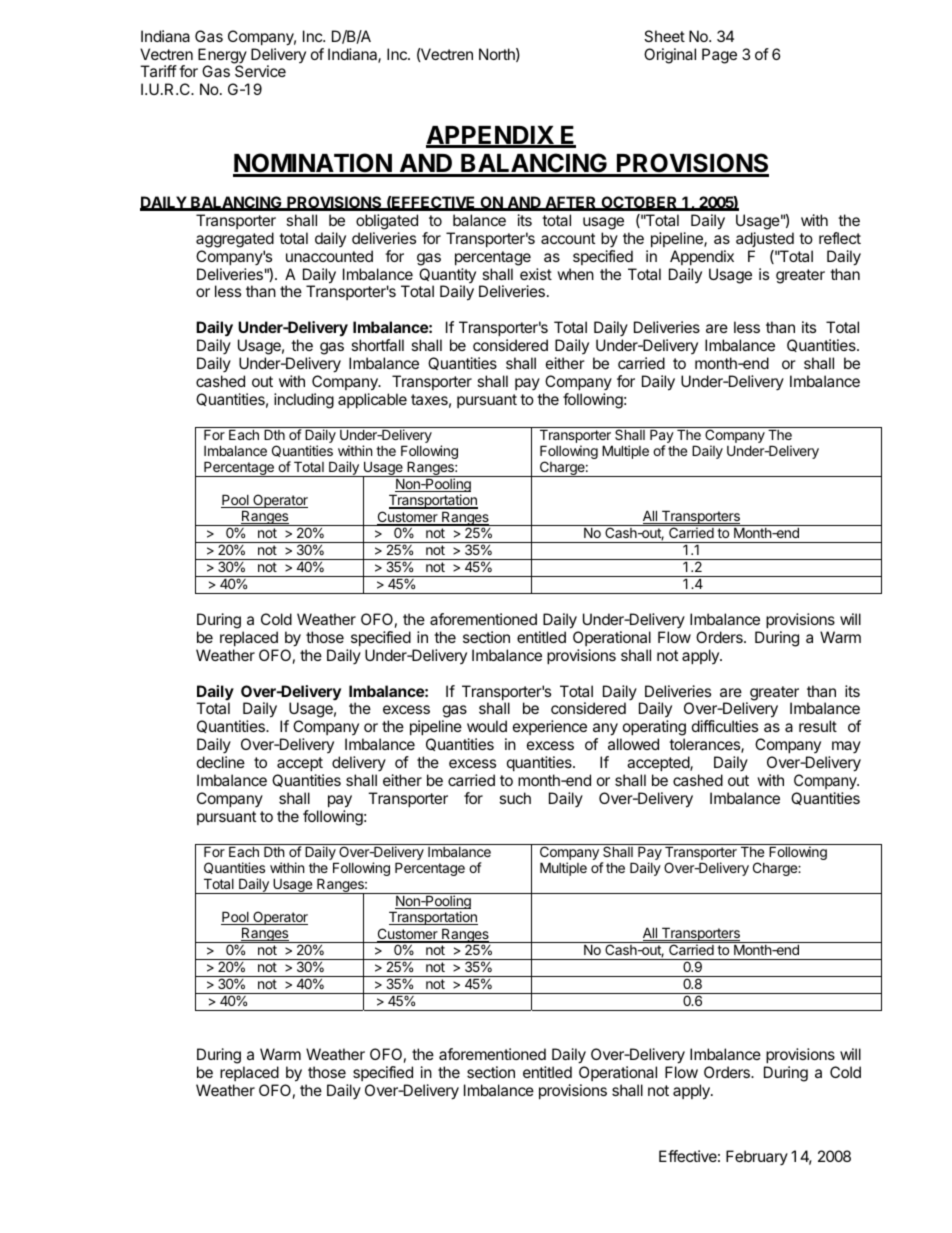 This page has width=952, height=1233. Describe the element at coordinates (765, 239) in the page. I see `adjusted` at that location.
